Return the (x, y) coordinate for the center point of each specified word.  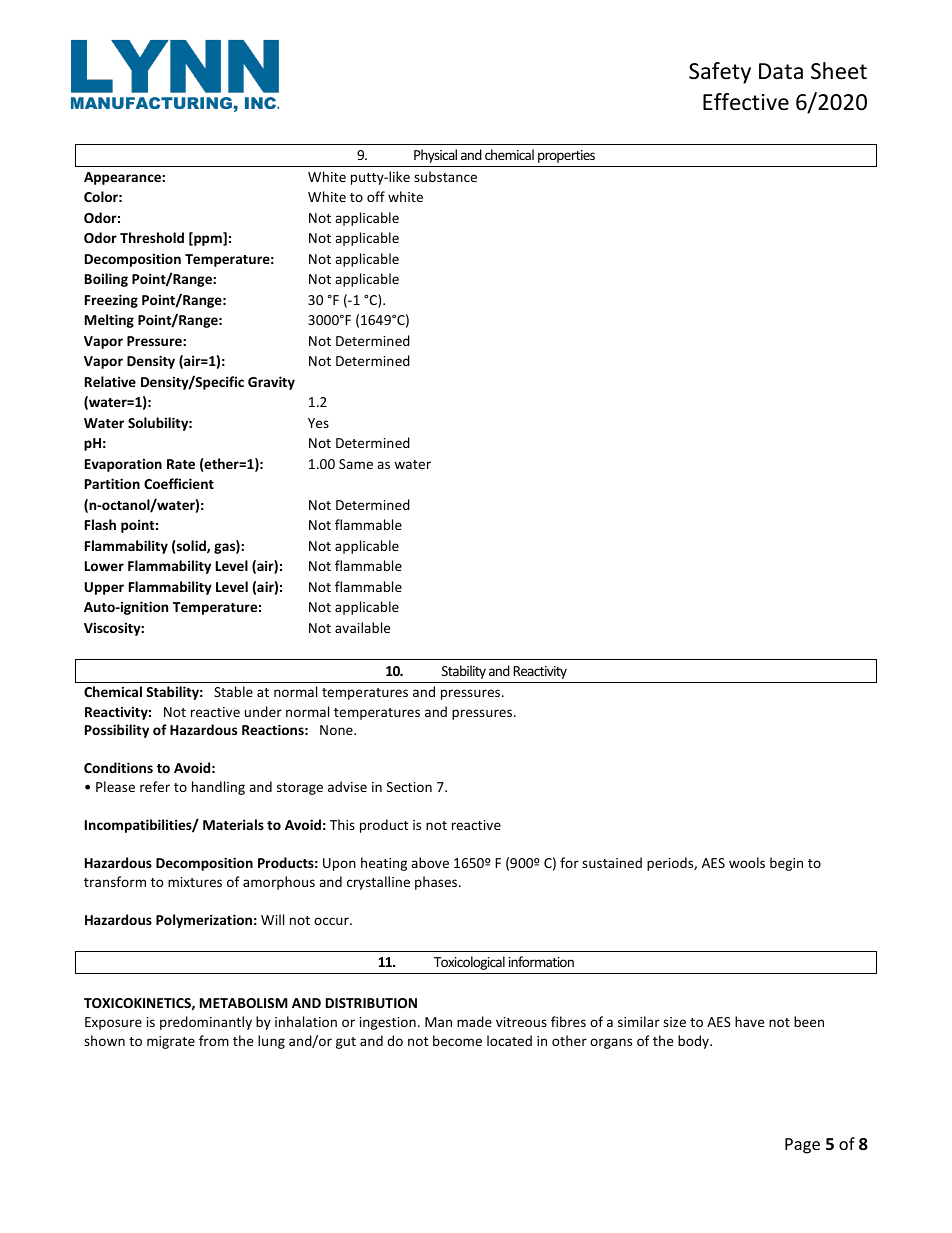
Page (802, 1146)
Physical (435, 156)
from (214, 1040)
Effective (746, 102)
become (457, 1040)
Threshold (152, 237)
